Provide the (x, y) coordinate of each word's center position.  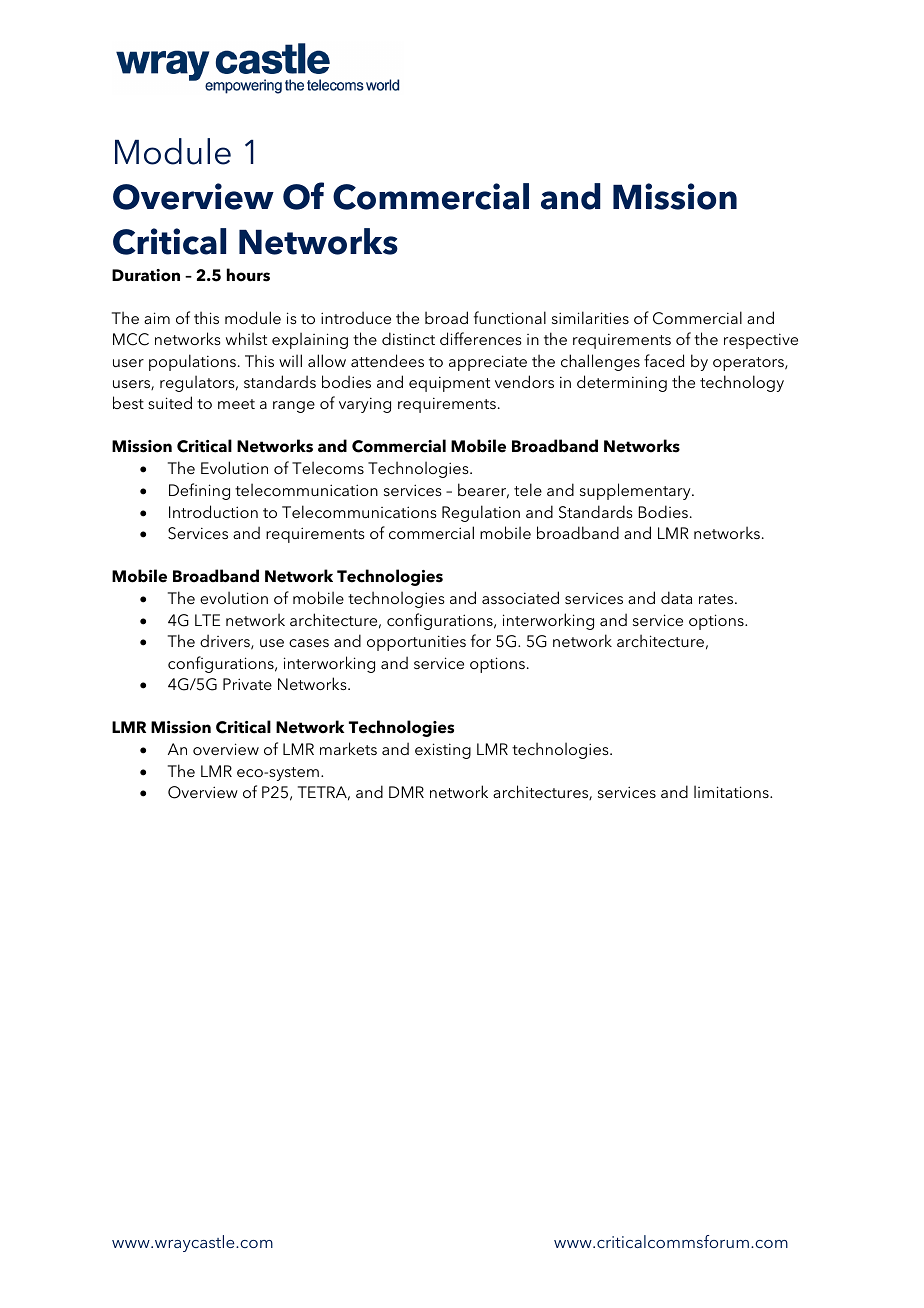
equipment (449, 384)
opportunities (416, 643)
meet (236, 404)
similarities (590, 317)
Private (247, 684)
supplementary (636, 491)
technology (742, 383)
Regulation (481, 513)
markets (348, 748)
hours (248, 275)
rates (717, 599)
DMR (406, 792)
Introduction (213, 511)
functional (510, 317)
